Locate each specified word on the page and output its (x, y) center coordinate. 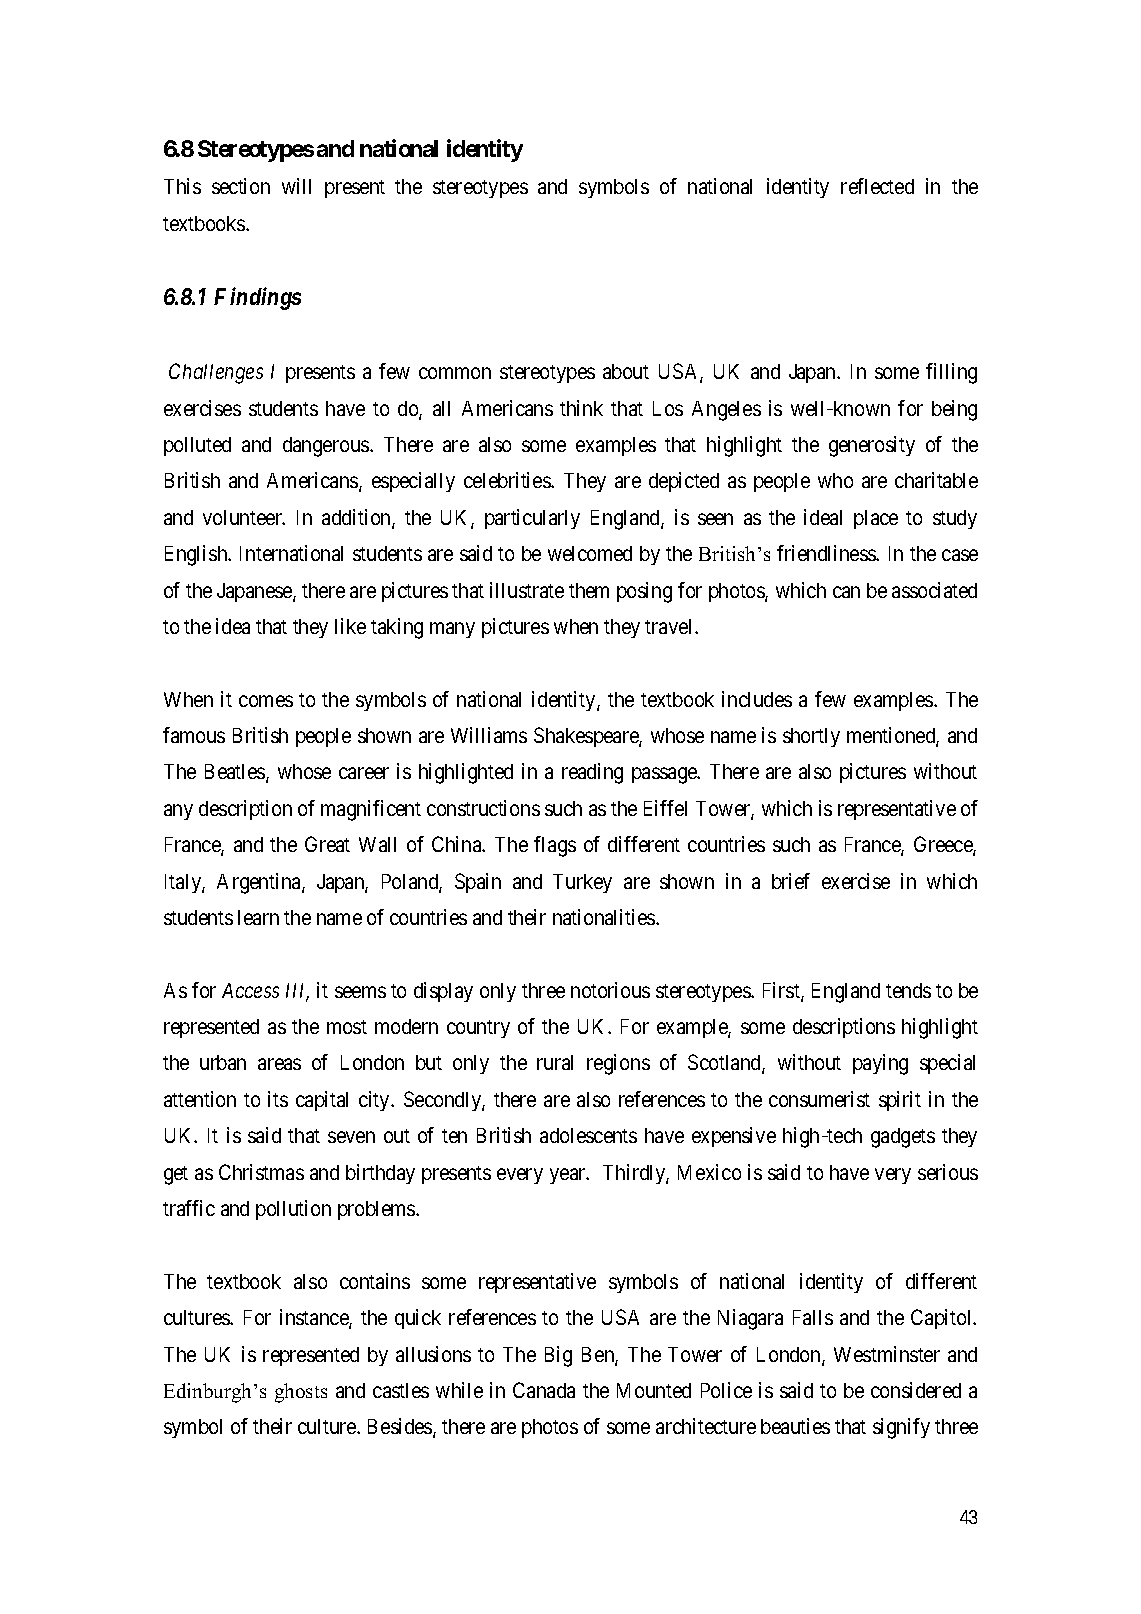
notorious (610, 990)
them (589, 590)
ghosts (301, 1393)
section (241, 186)
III (297, 992)
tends (908, 990)
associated (934, 590)
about (626, 371)
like (350, 626)
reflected (877, 186)
